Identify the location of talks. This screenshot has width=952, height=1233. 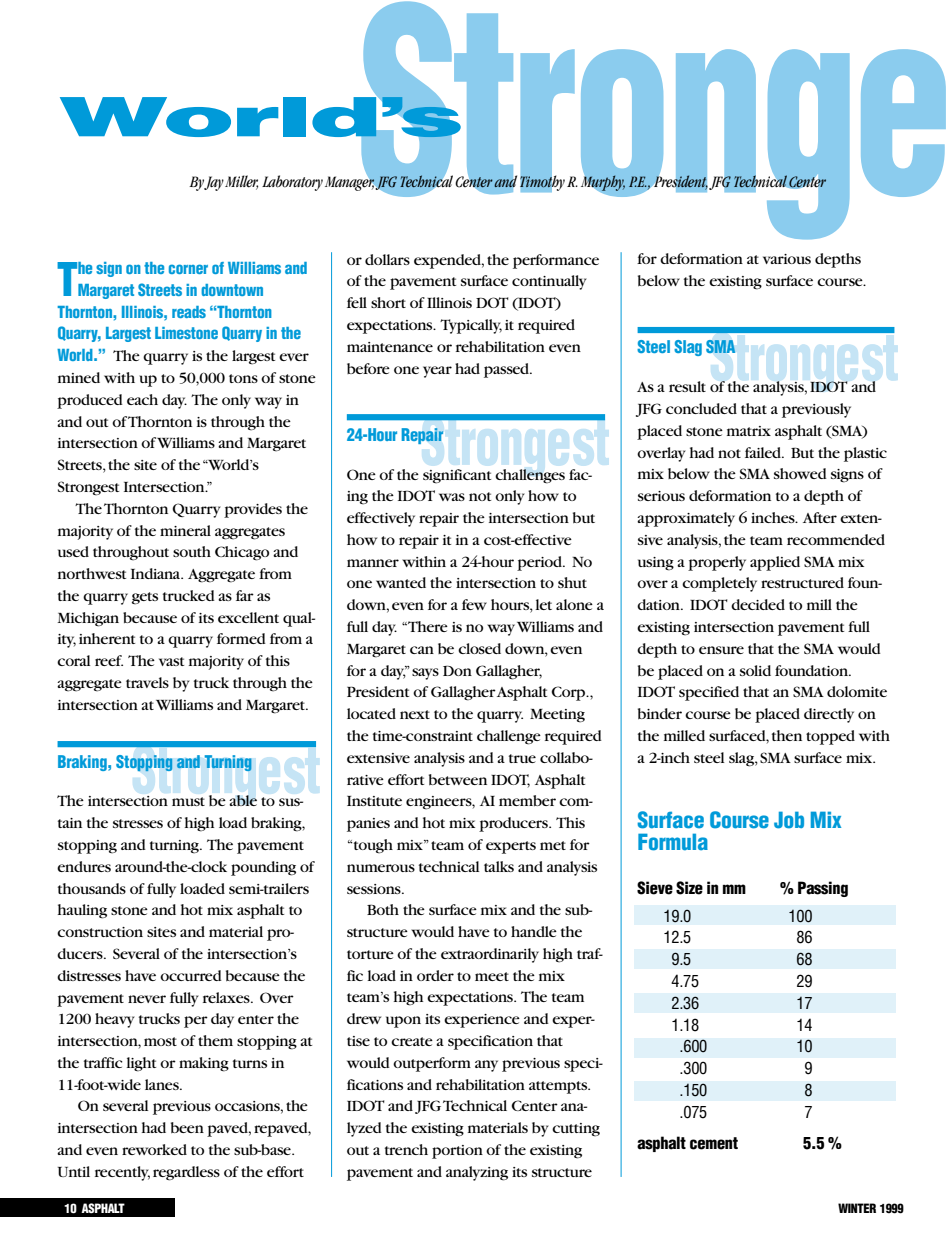
(499, 866).
